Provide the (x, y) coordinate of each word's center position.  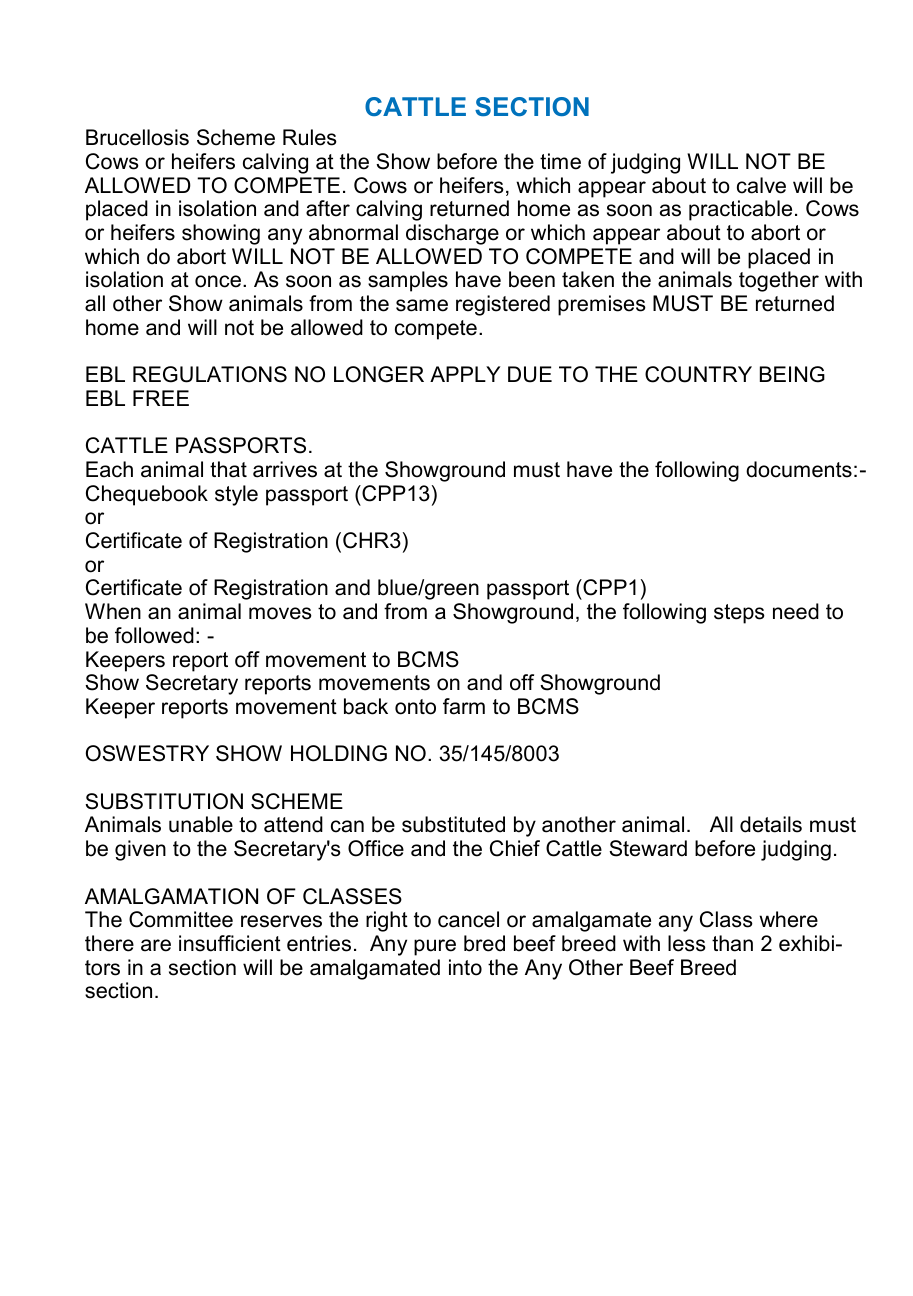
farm (464, 706)
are (156, 945)
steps (739, 614)
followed (154, 635)
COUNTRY (698, 374)
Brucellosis (137, 137)
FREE (161, 398)
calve (761, 185)
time (560, 161)
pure (435, 947)
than (732, 943)
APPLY (465, 374)
